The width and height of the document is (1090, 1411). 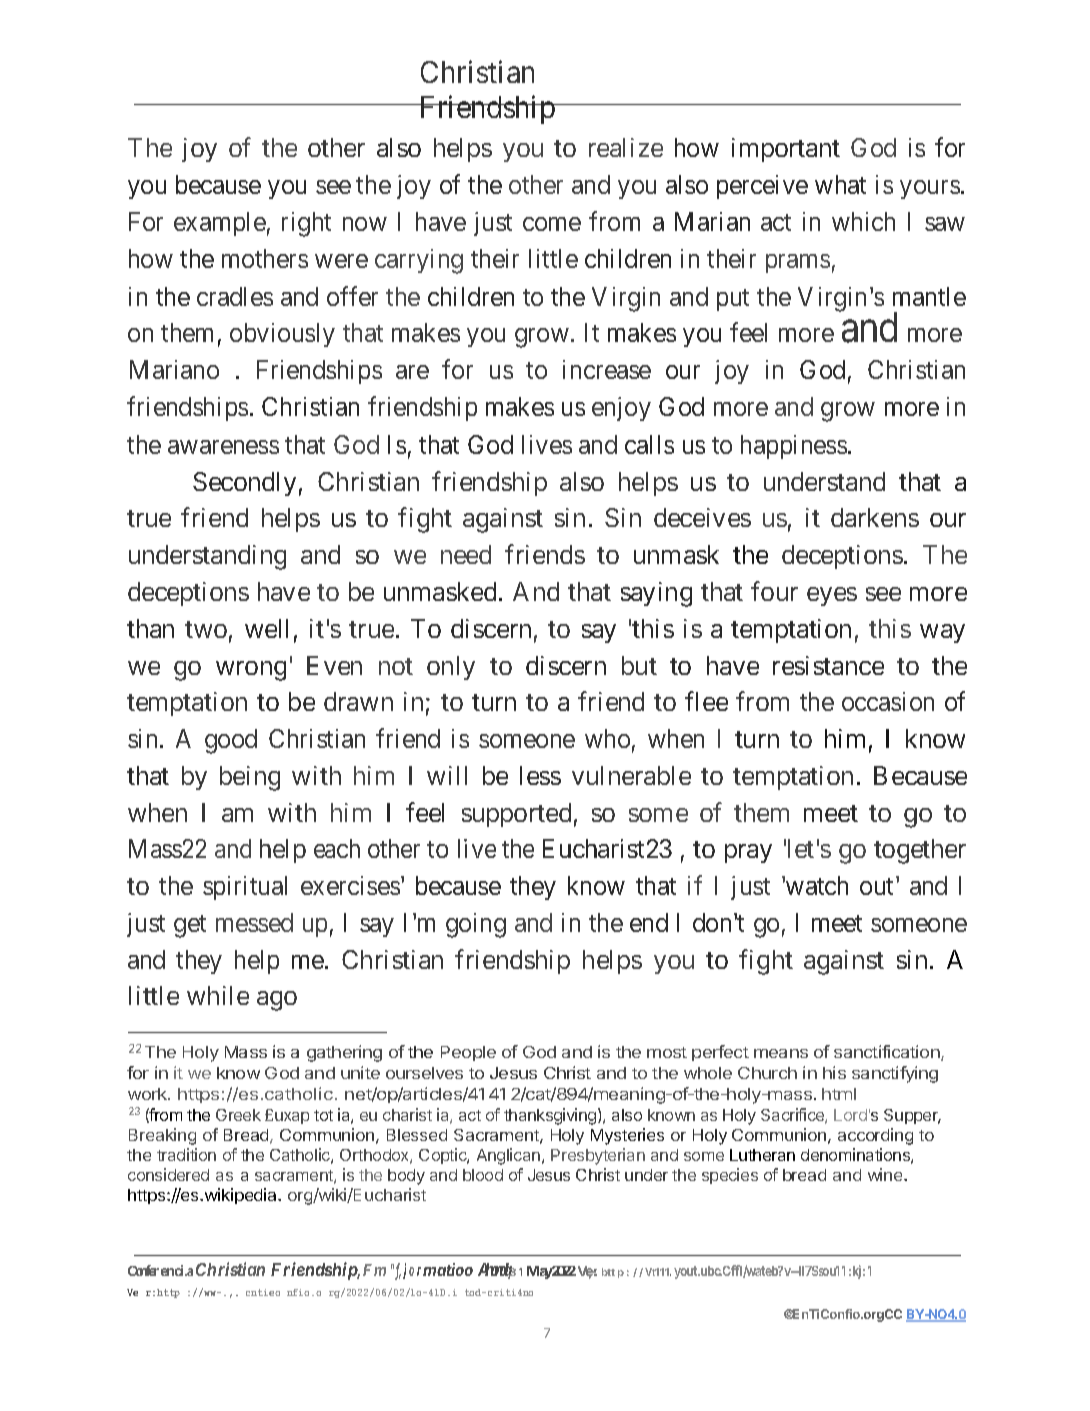 I want to click on example, so click(x=220, y=224).
